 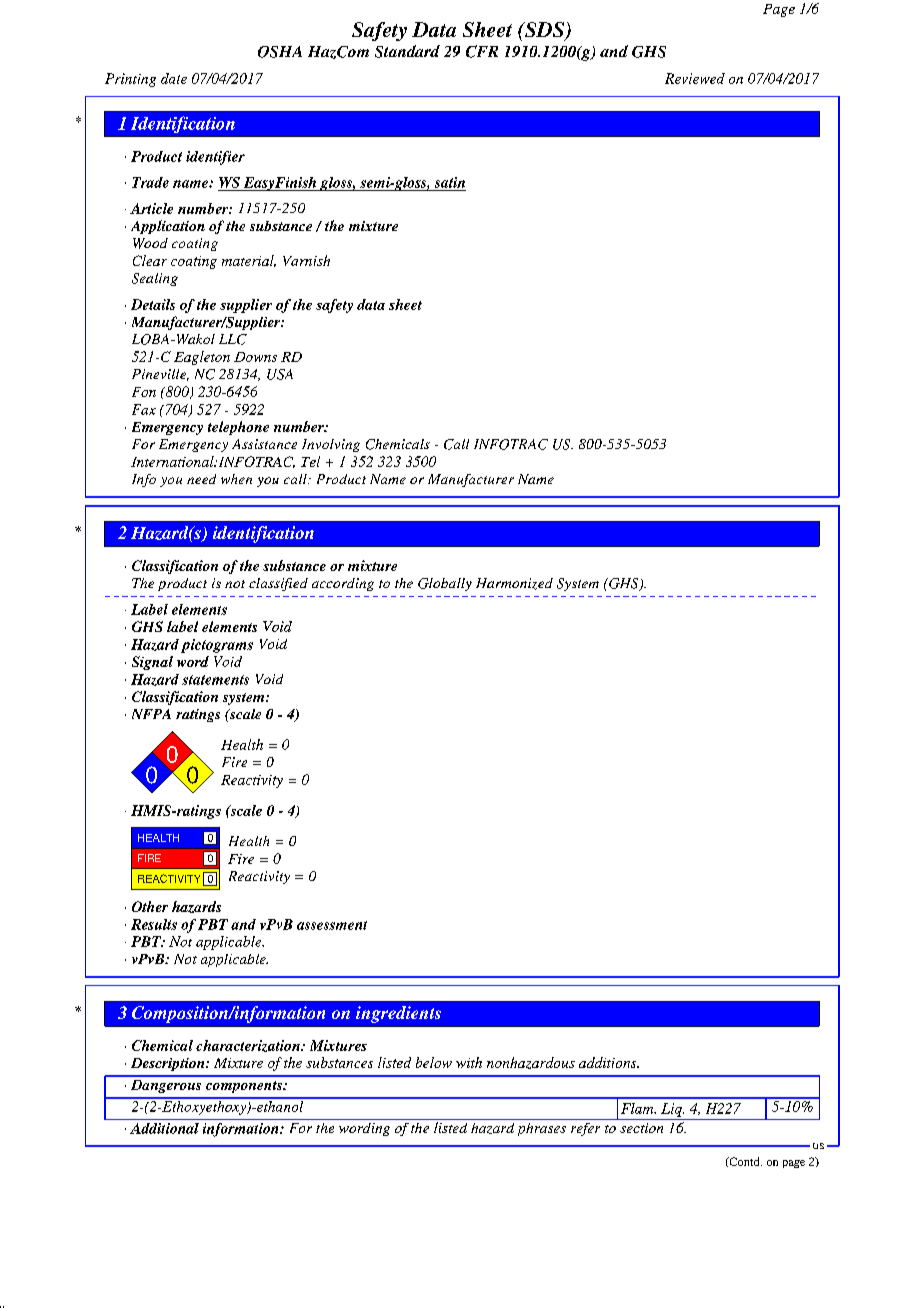 I want to click on classified, so click(x=278, y=584).
